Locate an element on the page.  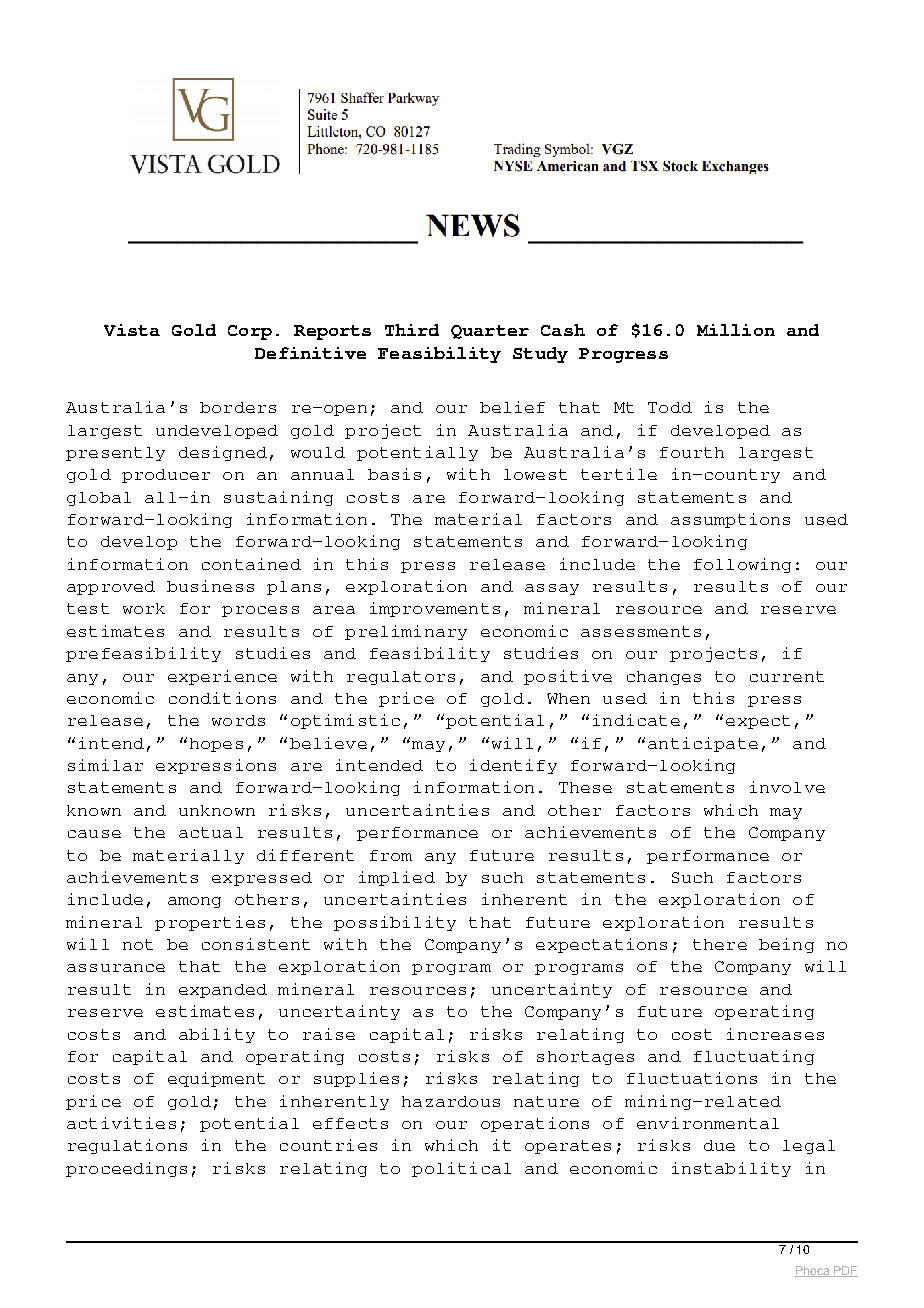
hazardous is located at coordinates (451, 1101).
